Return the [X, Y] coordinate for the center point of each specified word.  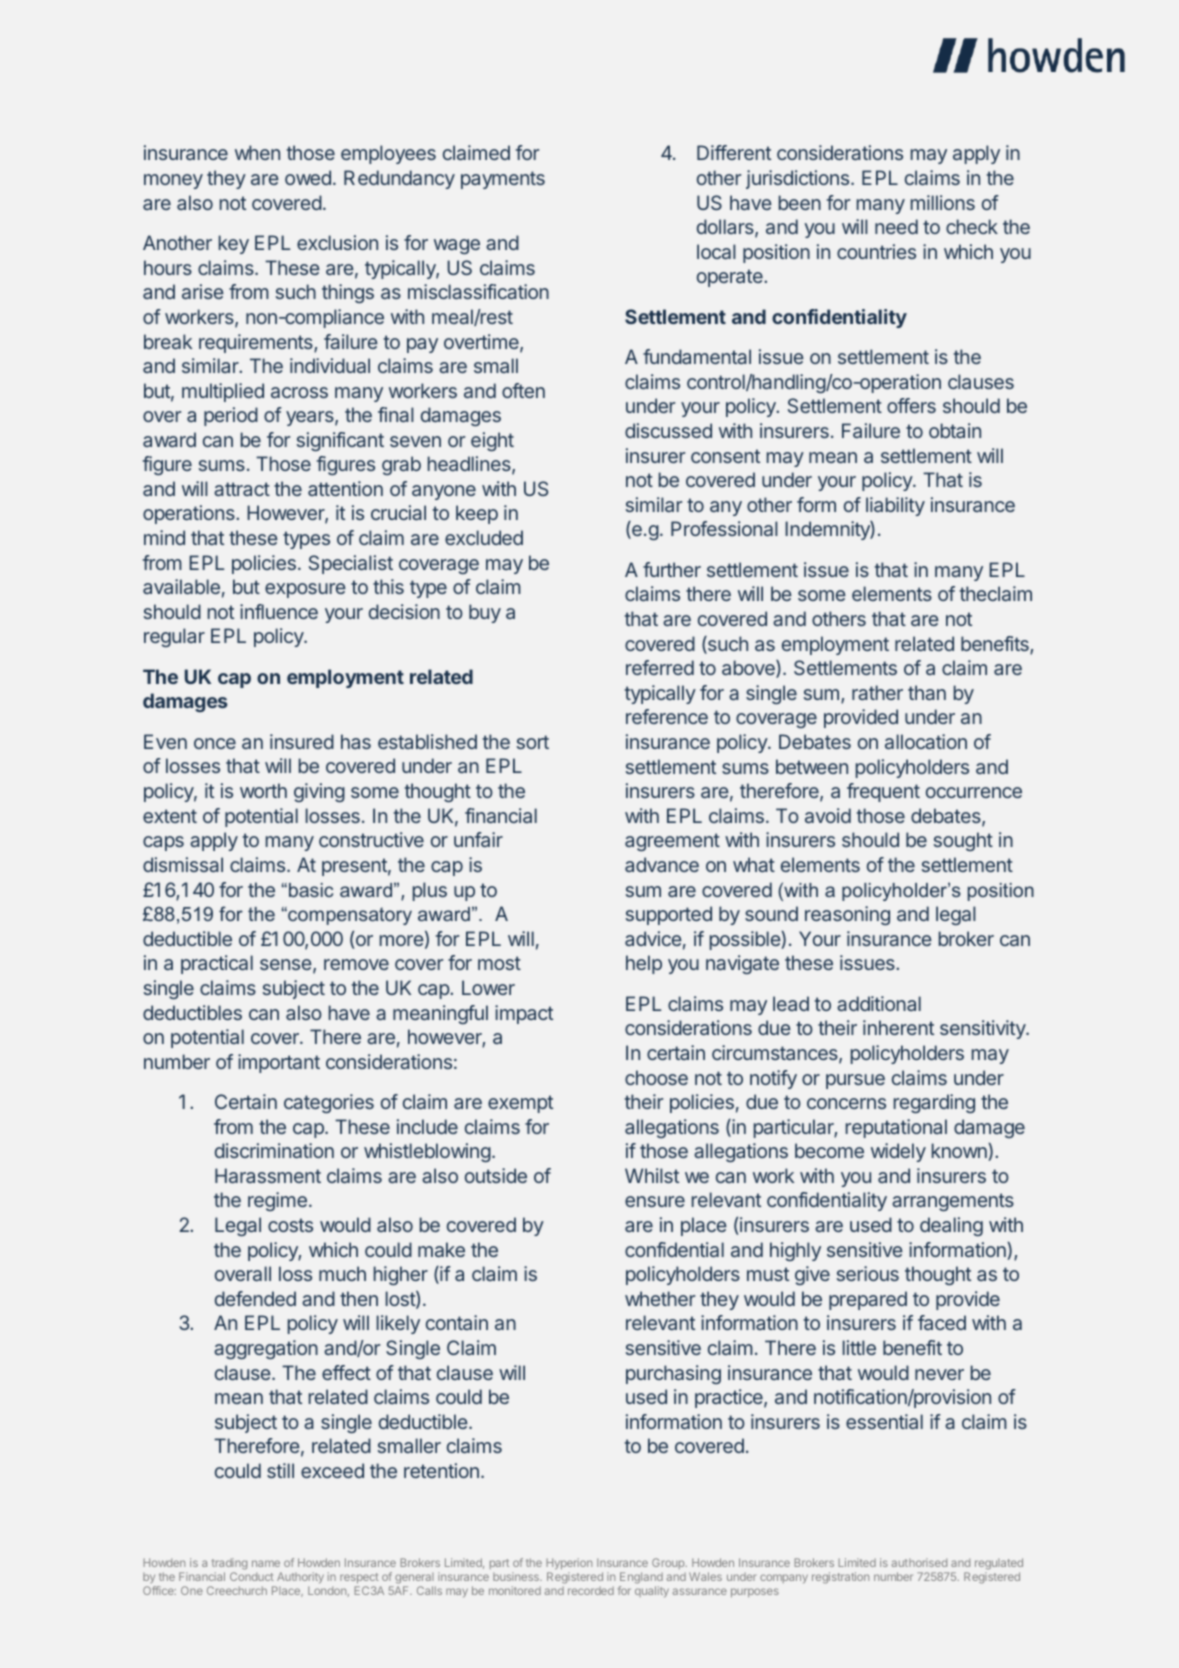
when [257, 152]
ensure [655, 1201]
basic [311, 890]
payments [503, 180]
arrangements [953, 1202]
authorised [919, 1562]
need [896, 226]
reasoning [847, 915]
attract [242, 489]
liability [895, 506]
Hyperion [569, 1565]
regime [277, 1201]
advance [662, 864]
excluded [484, 537]
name [266, 1563]
